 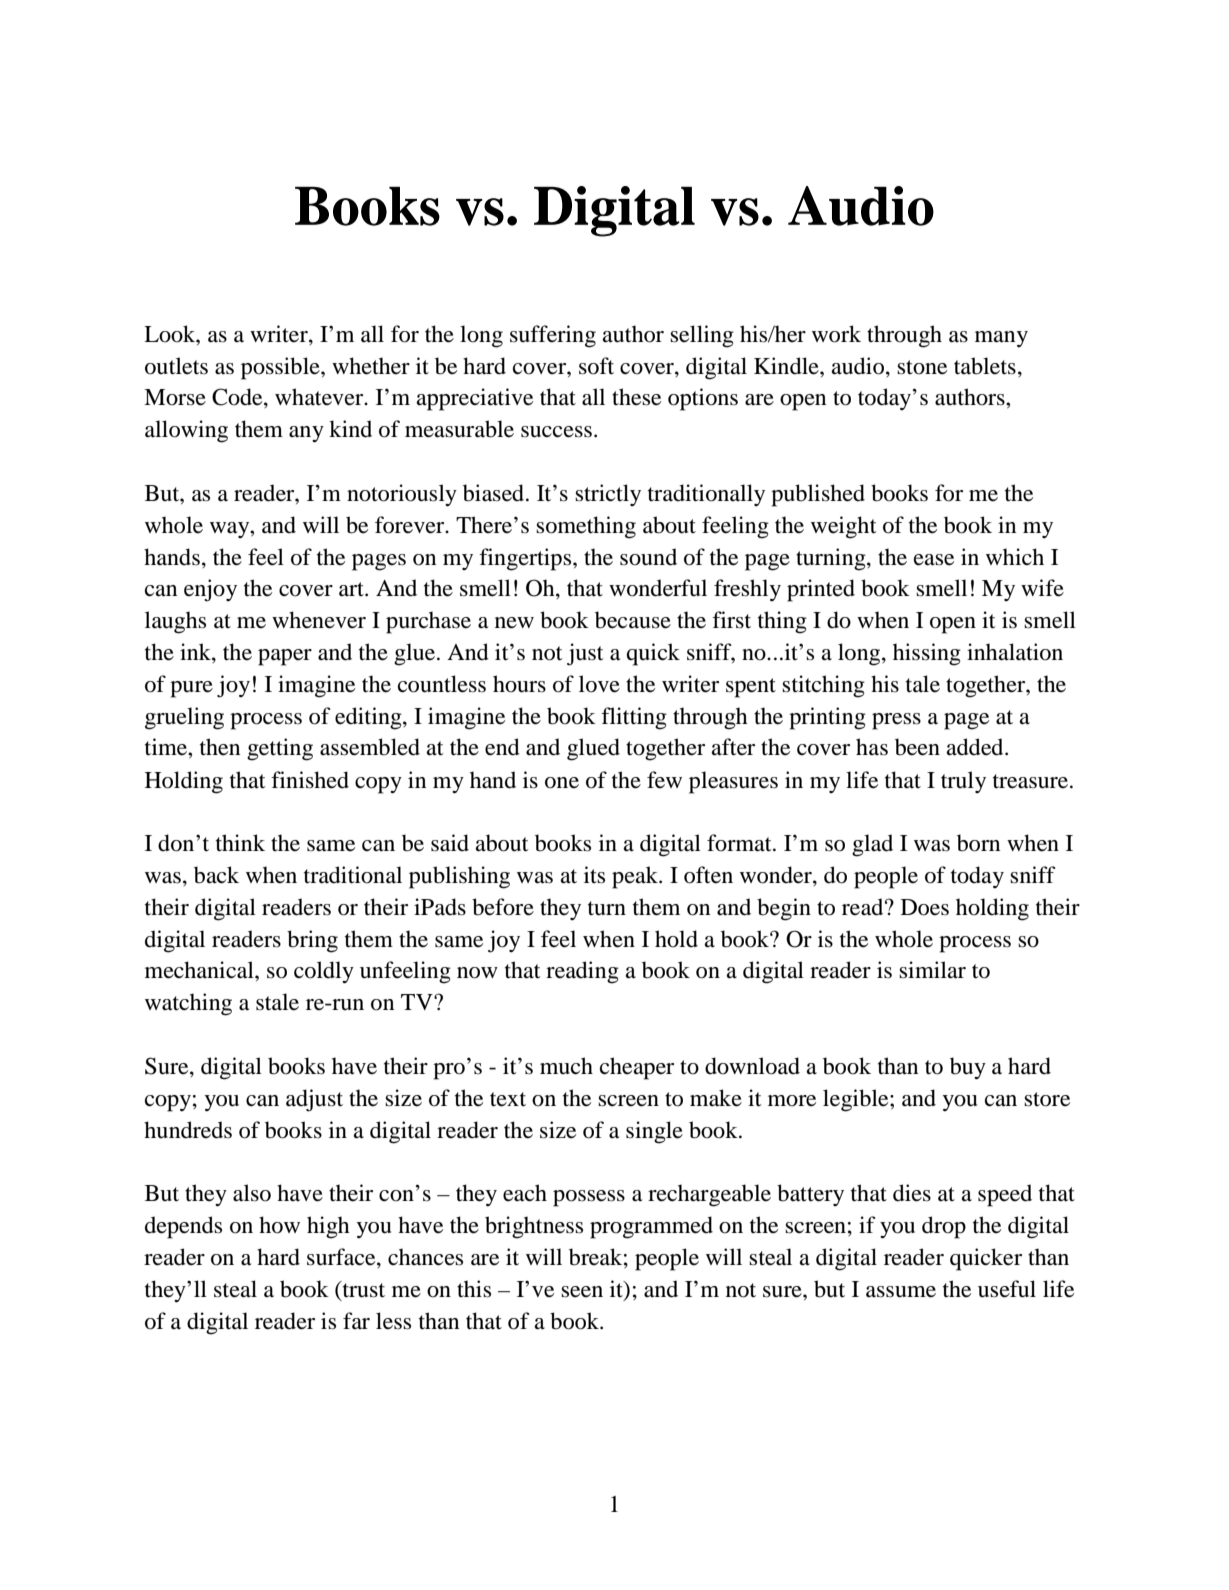 I want to click on stone, so click(x=922, y=367).
